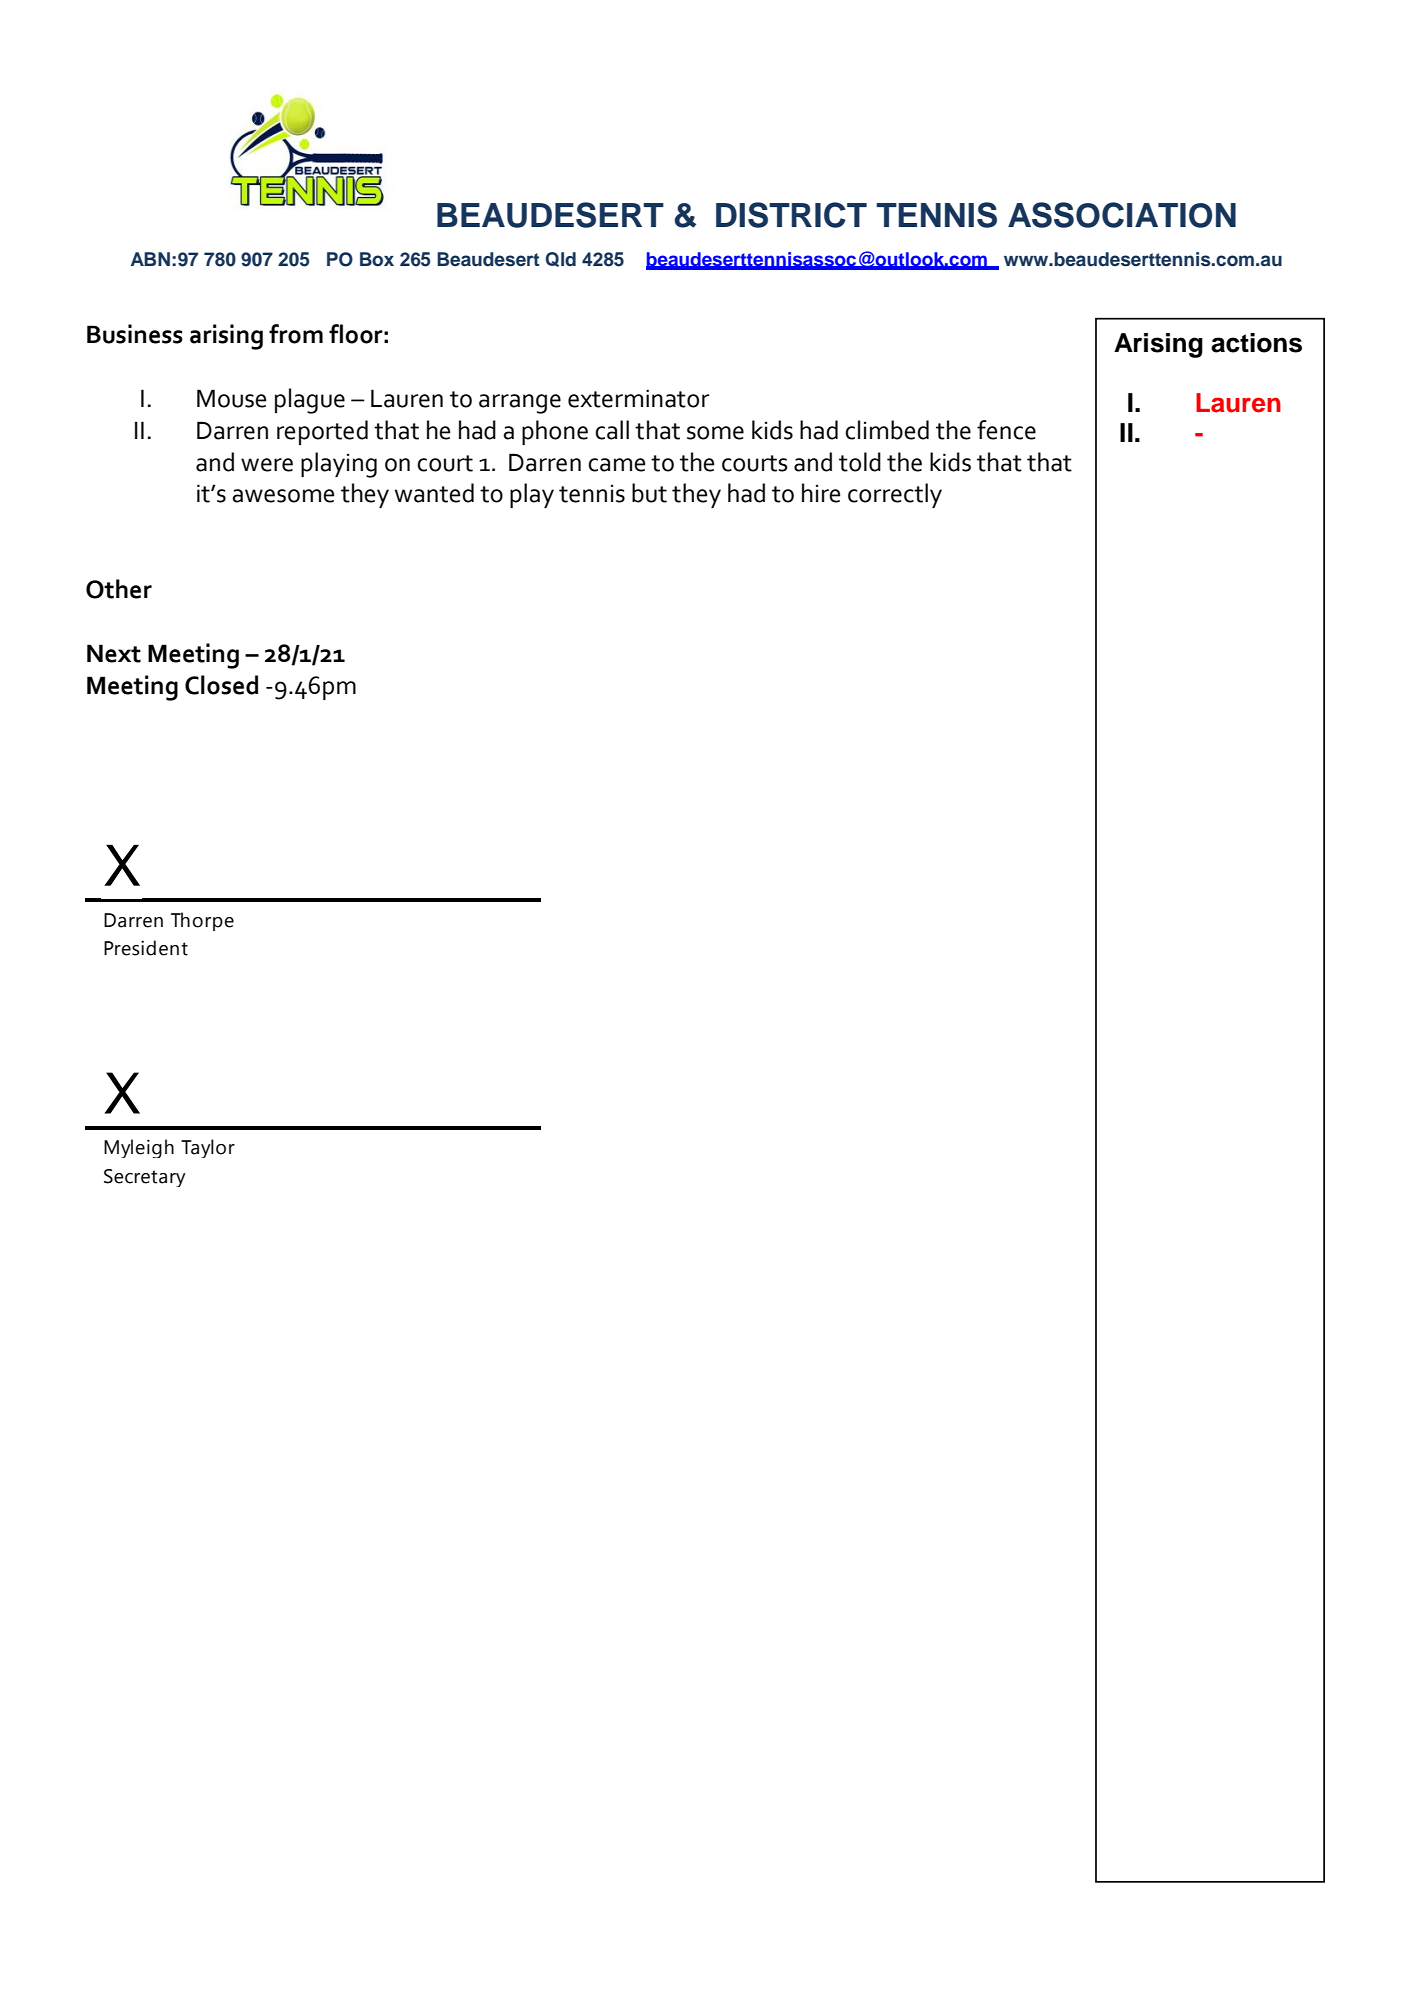  What do you see at coordinates (208, 1148) in the screenshot?
I see `Taylor` at bounding box center [208, 1148].
